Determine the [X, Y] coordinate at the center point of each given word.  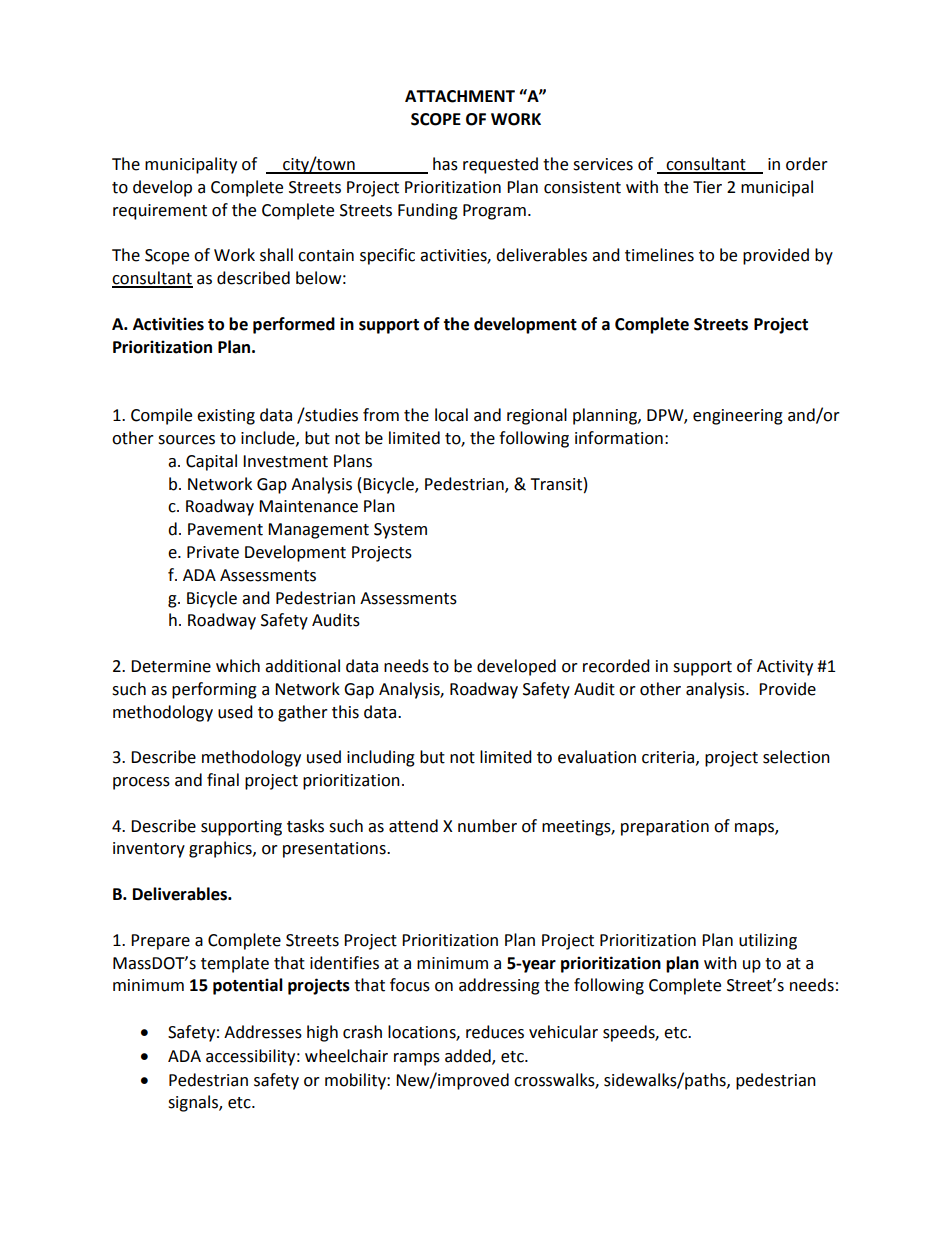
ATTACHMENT [460, 96]
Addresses [263, 1032]
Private [213, 552]
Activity [785, 668]
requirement [160, 212]
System [400, 531]
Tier [707, 187]
